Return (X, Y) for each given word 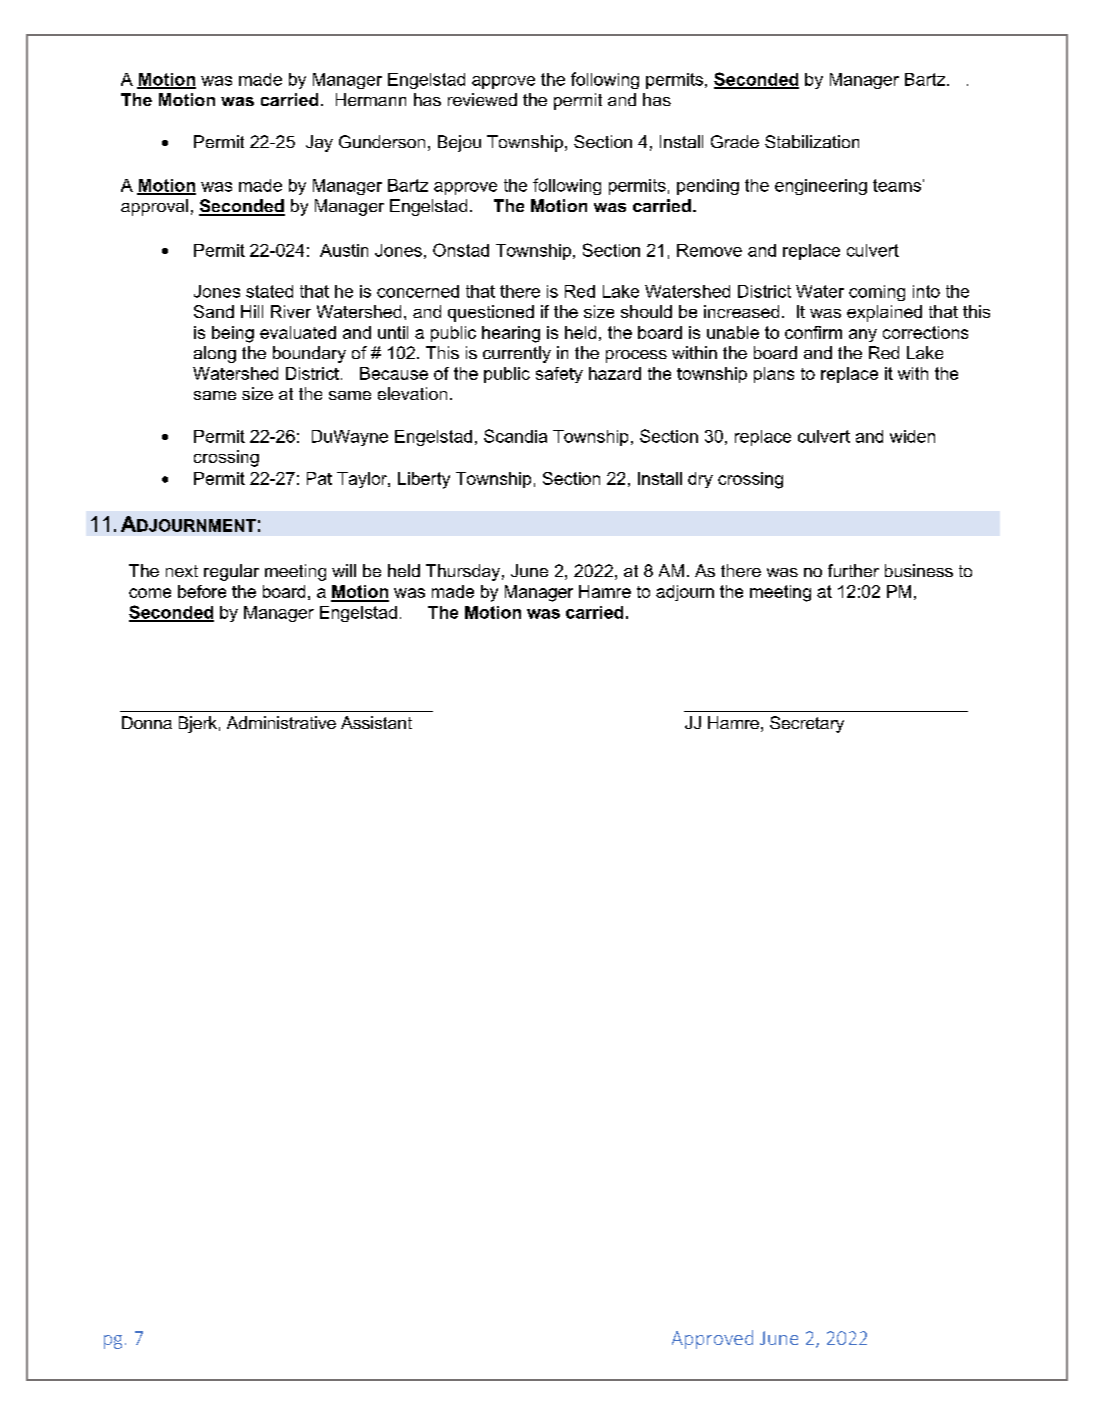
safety (559, 375)
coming (877, 293)
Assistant (376, 722)
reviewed (482, 99)
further (853, 570)
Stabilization (812, 141)
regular (231, 572)
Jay (319, 143)
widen (912, 436)
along (215, 354)
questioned (491, 313)
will (344, 570)
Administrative (281, 722)
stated (269, 291)
